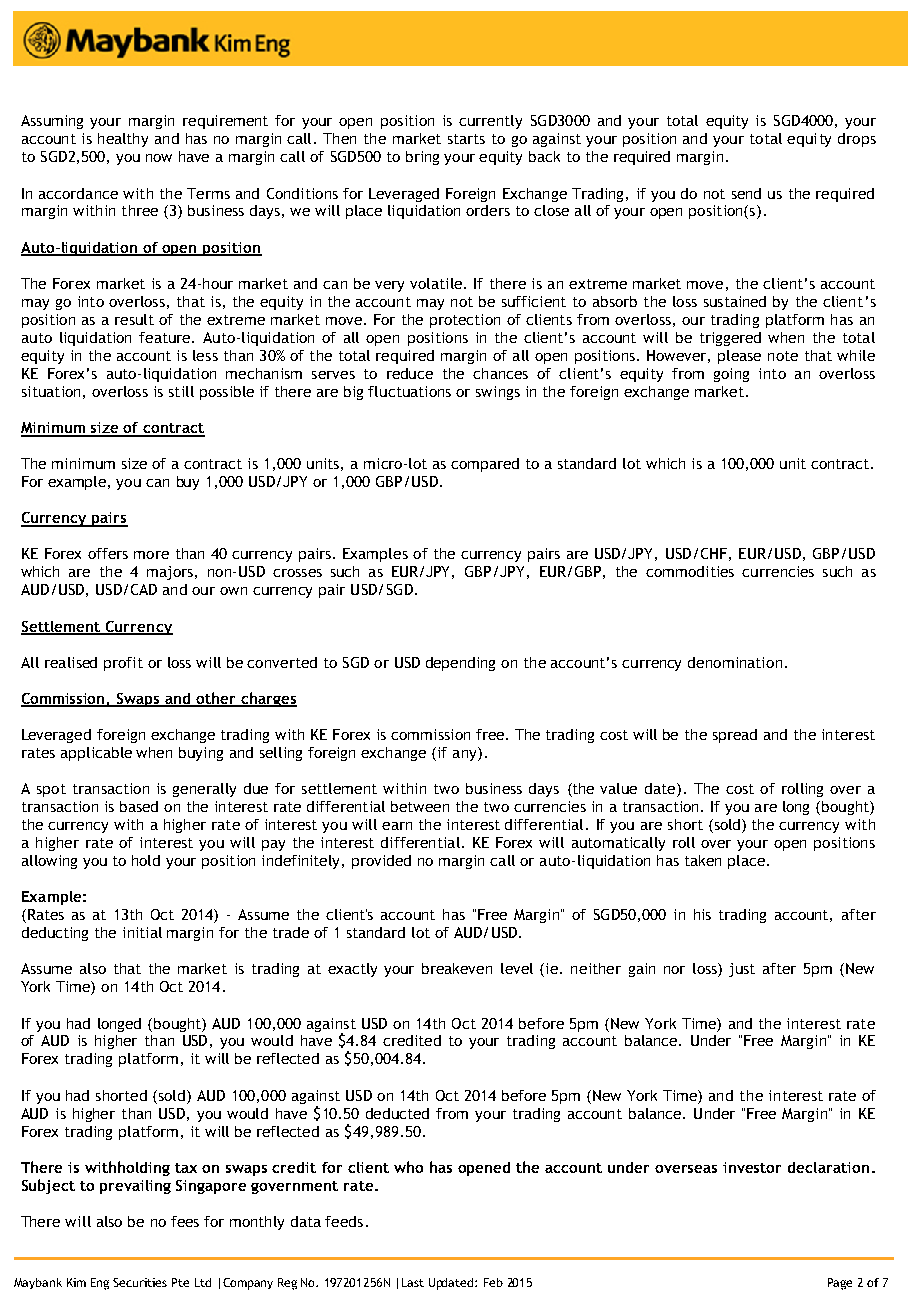 The height and width of the screenshot is (1308, 924). I want to click on initial, so click(142, 932).
